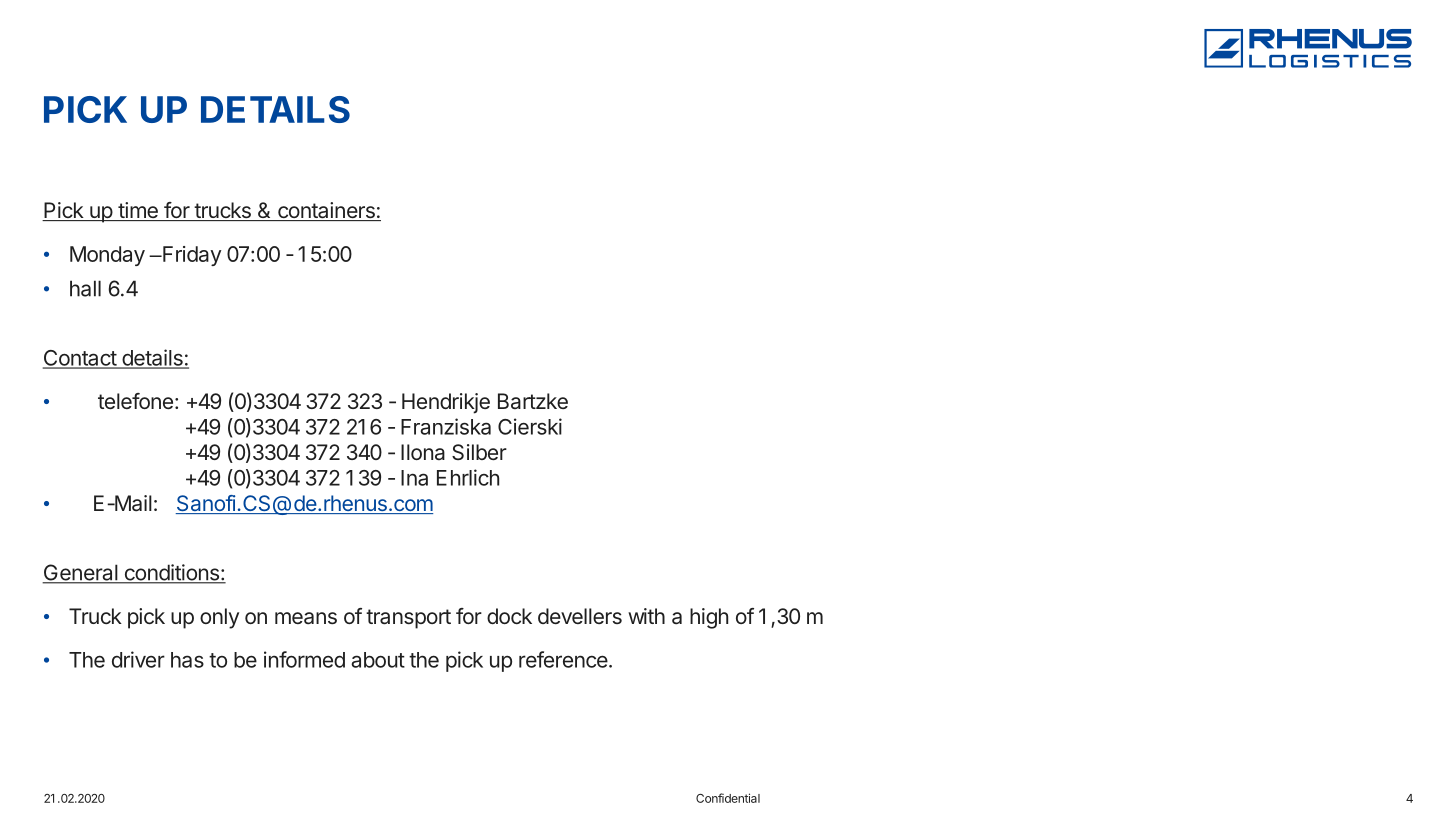  What do you see at coordinates (326, 211) in the page?
I see `containers` at bounding box center [326, 211].
